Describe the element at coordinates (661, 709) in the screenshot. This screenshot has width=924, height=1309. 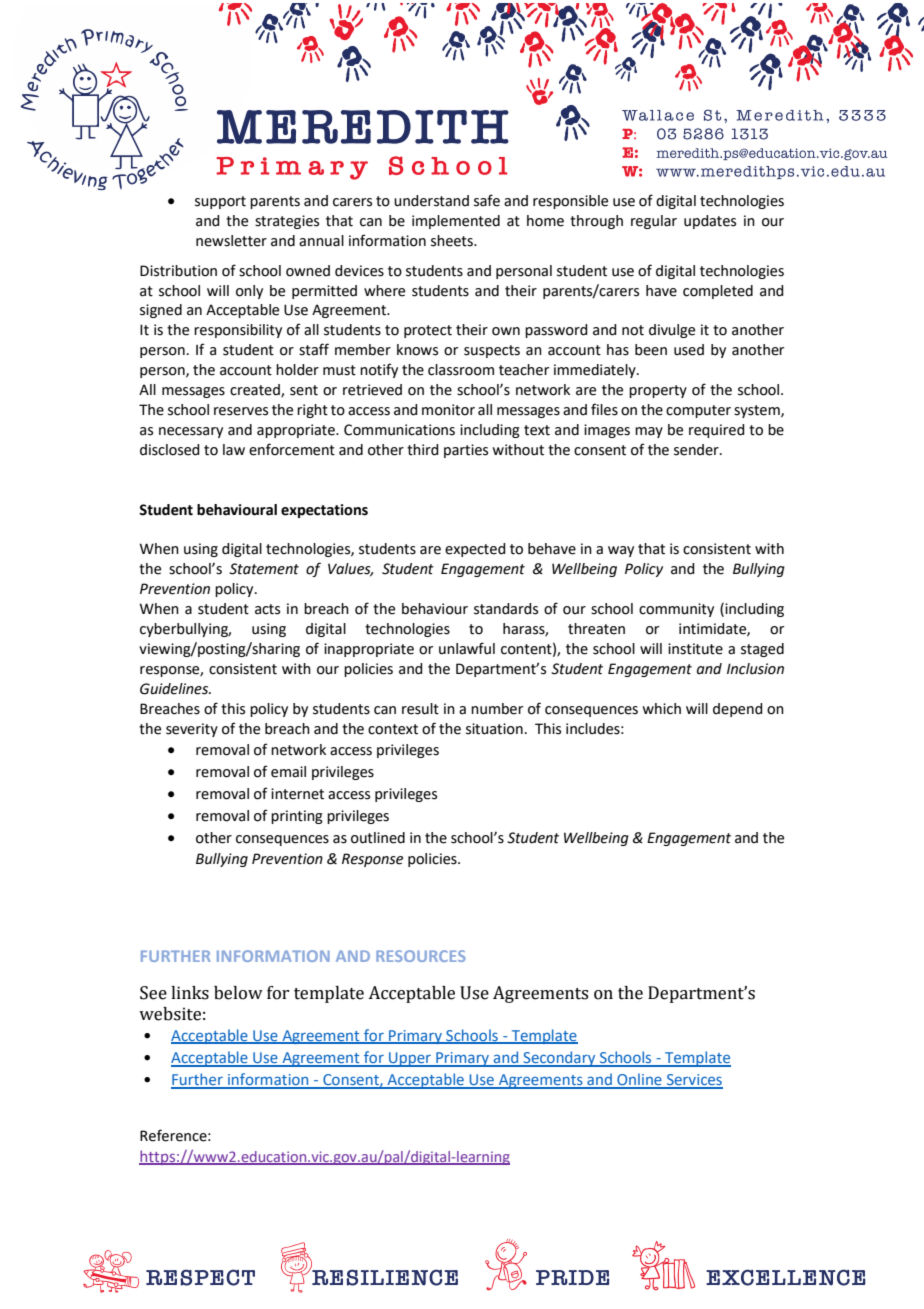
I see `which` at that location.
